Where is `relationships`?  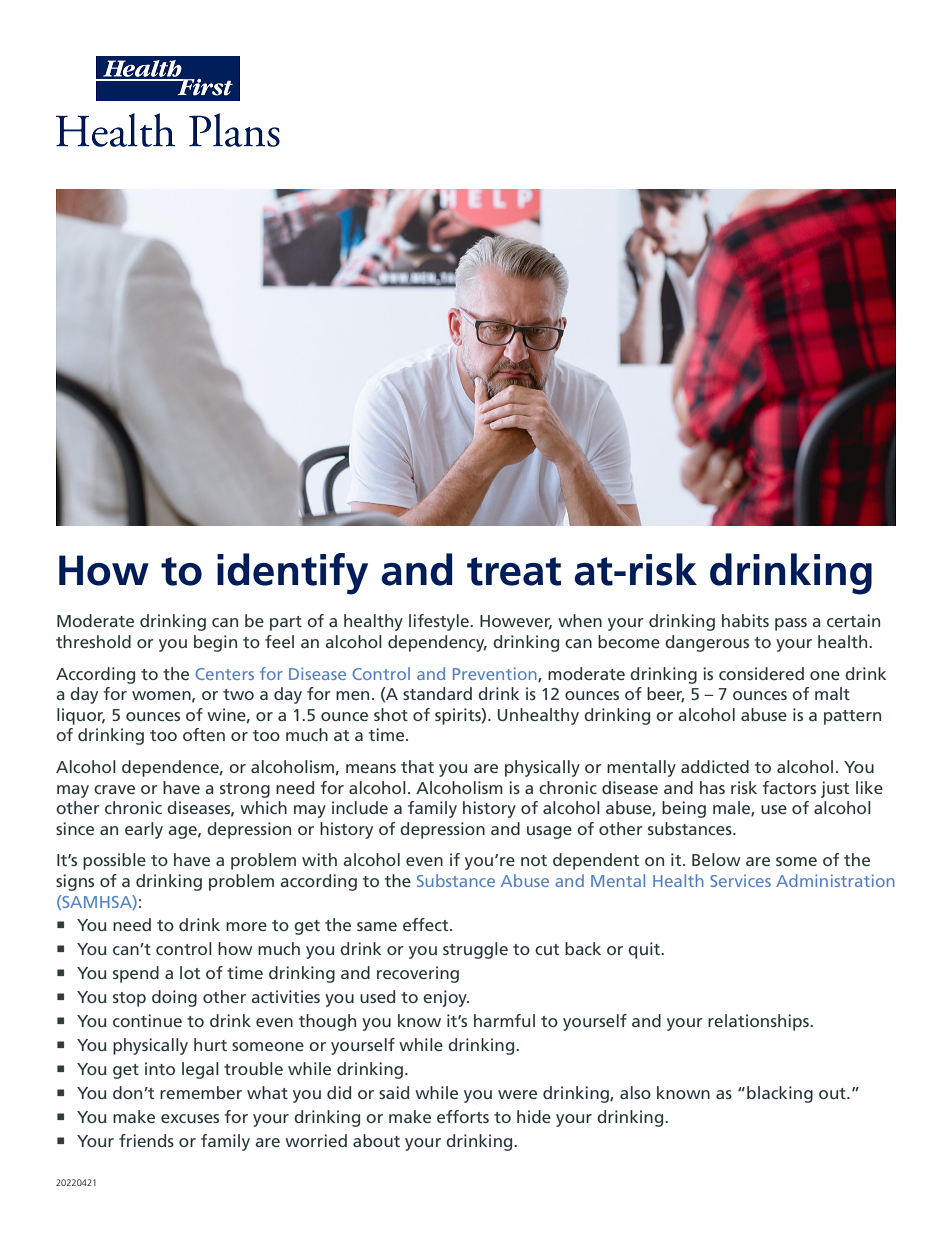
relationships is located at coordinates (759, 1022).
